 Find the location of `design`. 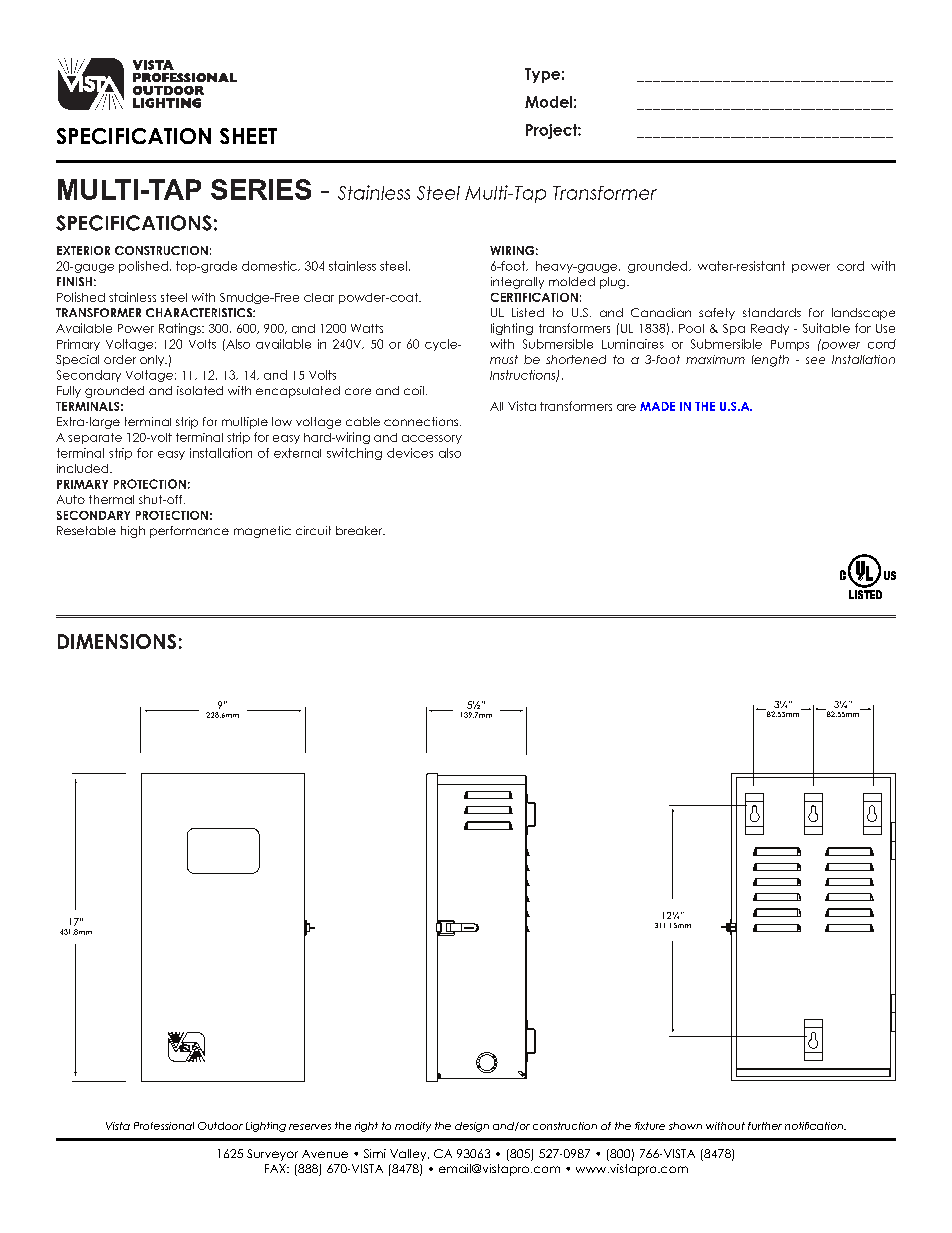

design is located at coordinates (472, 1127).
